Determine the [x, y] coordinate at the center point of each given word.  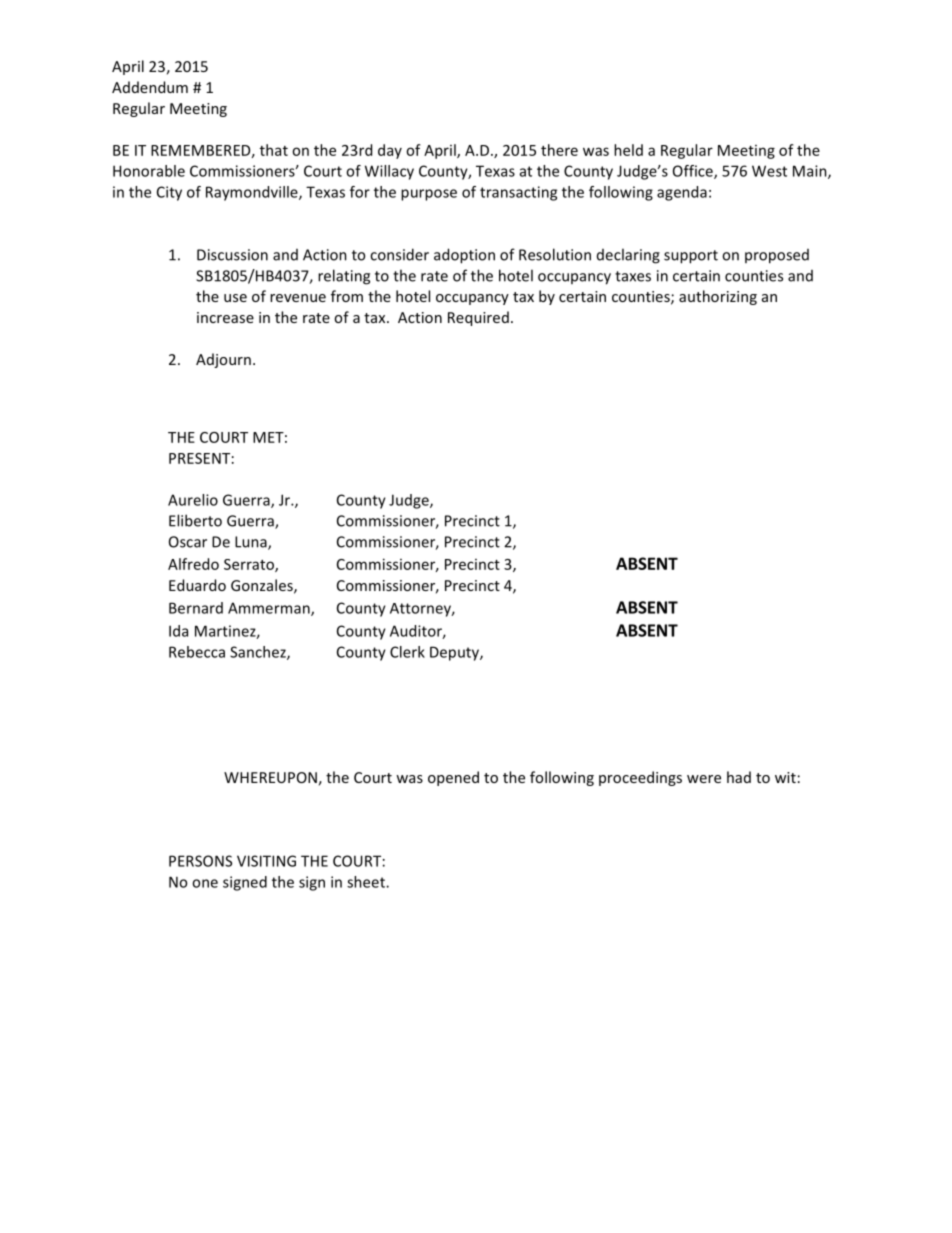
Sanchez [259, 653]
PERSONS [200, 861]
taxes [633, 276]
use [235, 298]
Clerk [407, 652]
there [559, 150]
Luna [252, 543]
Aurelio [193, 500]
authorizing [718, 297]
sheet [367, 882]
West [769, 171]
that [274, 150]
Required [478, 318]
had [739, 777]
